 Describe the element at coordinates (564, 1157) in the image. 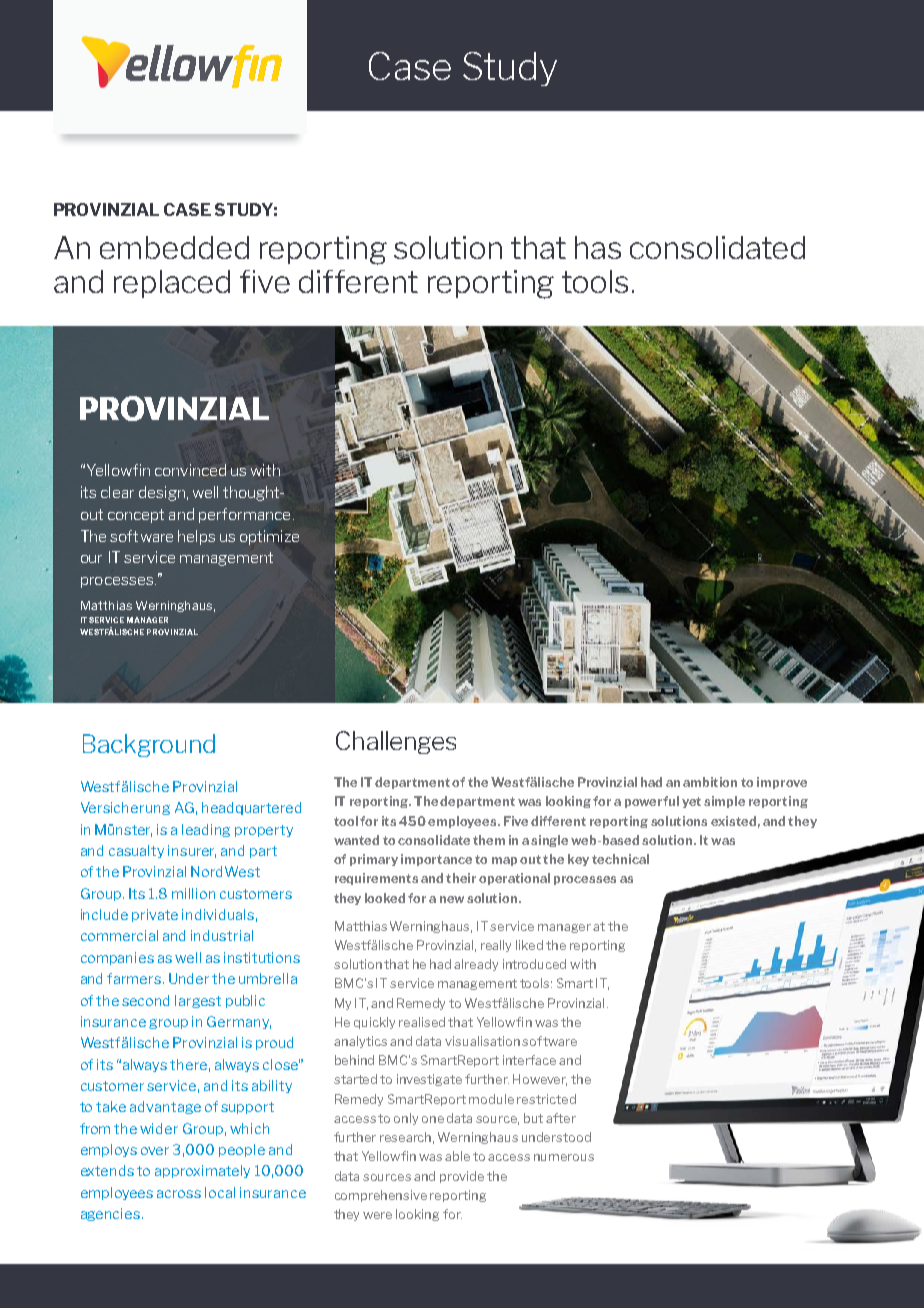

I see `numerous` at that location.
